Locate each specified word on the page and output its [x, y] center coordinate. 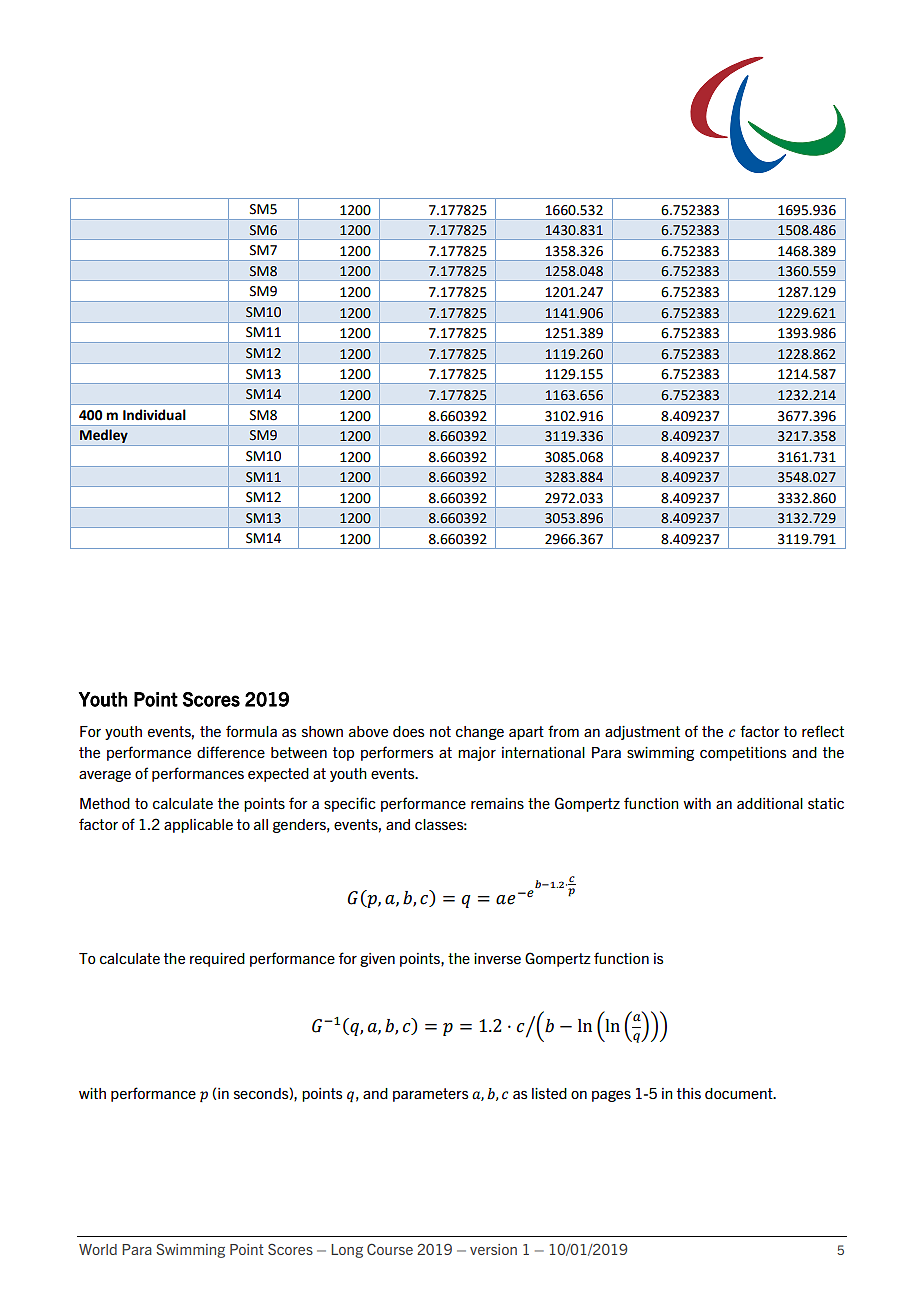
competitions [743, 754]
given [377, 960]
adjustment [642, 733]
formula [251, 731]
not [440, 731]
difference [231, 752]
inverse [497, 958]
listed [549, 1093]
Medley [104, 437]
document [740, 1093]
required [217, 960]
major [477, 754]
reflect [823, 731]
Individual [154, 415]
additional [770, 803]
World [98, 1249]
